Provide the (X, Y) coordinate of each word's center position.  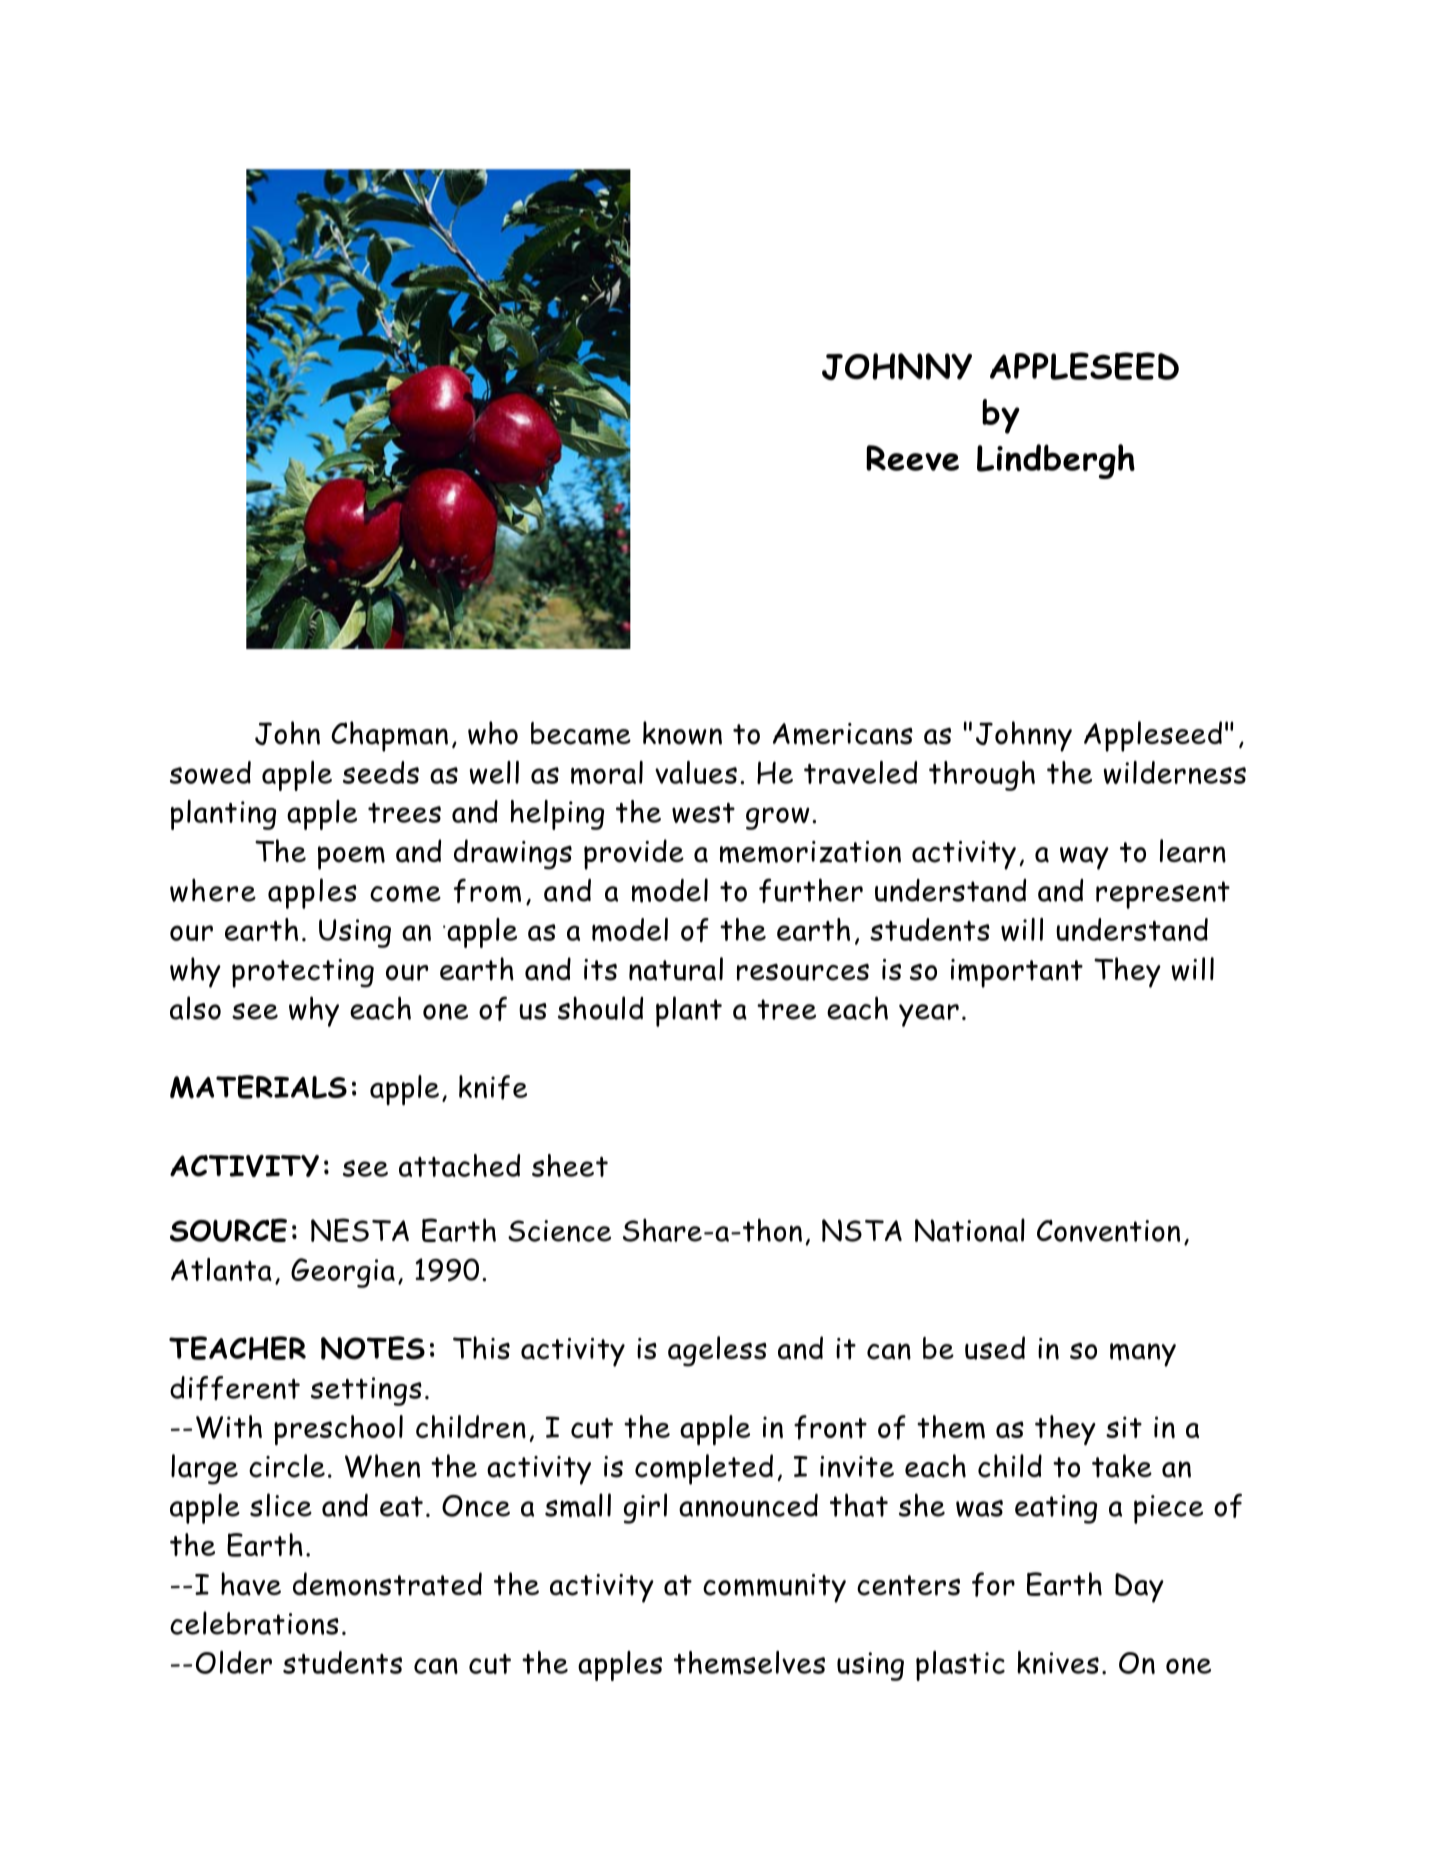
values (696, 772)
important (1017, 973)
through (982, 776)
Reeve (912, 458)
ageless (717, 1351)
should (600, 1008)
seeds (381, 772)
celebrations (254, 1623)
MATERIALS (258, 1087)
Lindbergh (1056, 461)
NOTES (373, 1348)
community (774, 1588)
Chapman (389, 736)
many (1143, 1355)
